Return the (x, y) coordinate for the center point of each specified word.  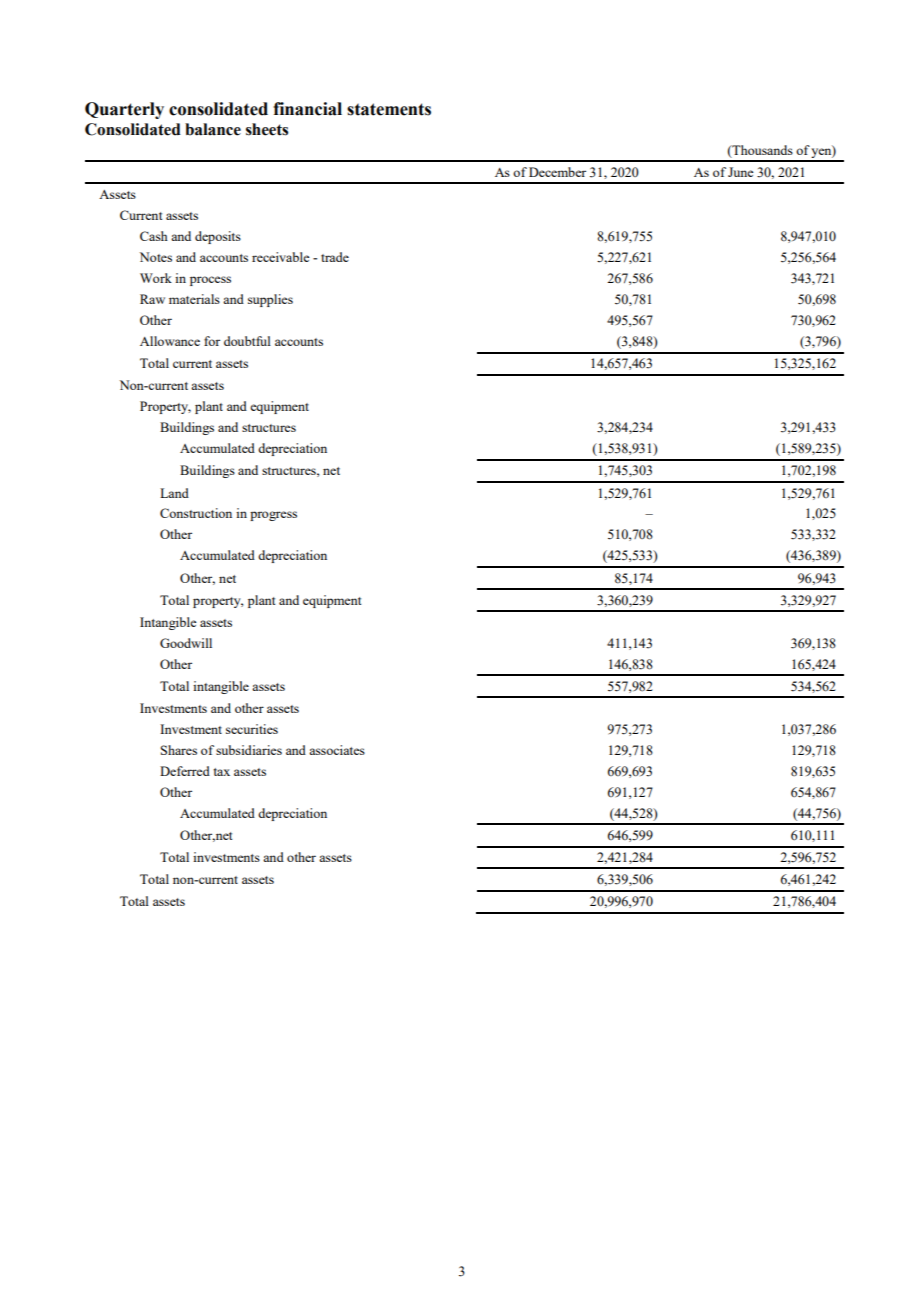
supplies (270, 300)
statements (389, 109)
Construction (196, 513)
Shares (179, 750)
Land (174, 493)
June (741, 172)
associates (337, 750)
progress (273, 516)
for (212, 341)
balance (213, 129)
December (557, 172)
